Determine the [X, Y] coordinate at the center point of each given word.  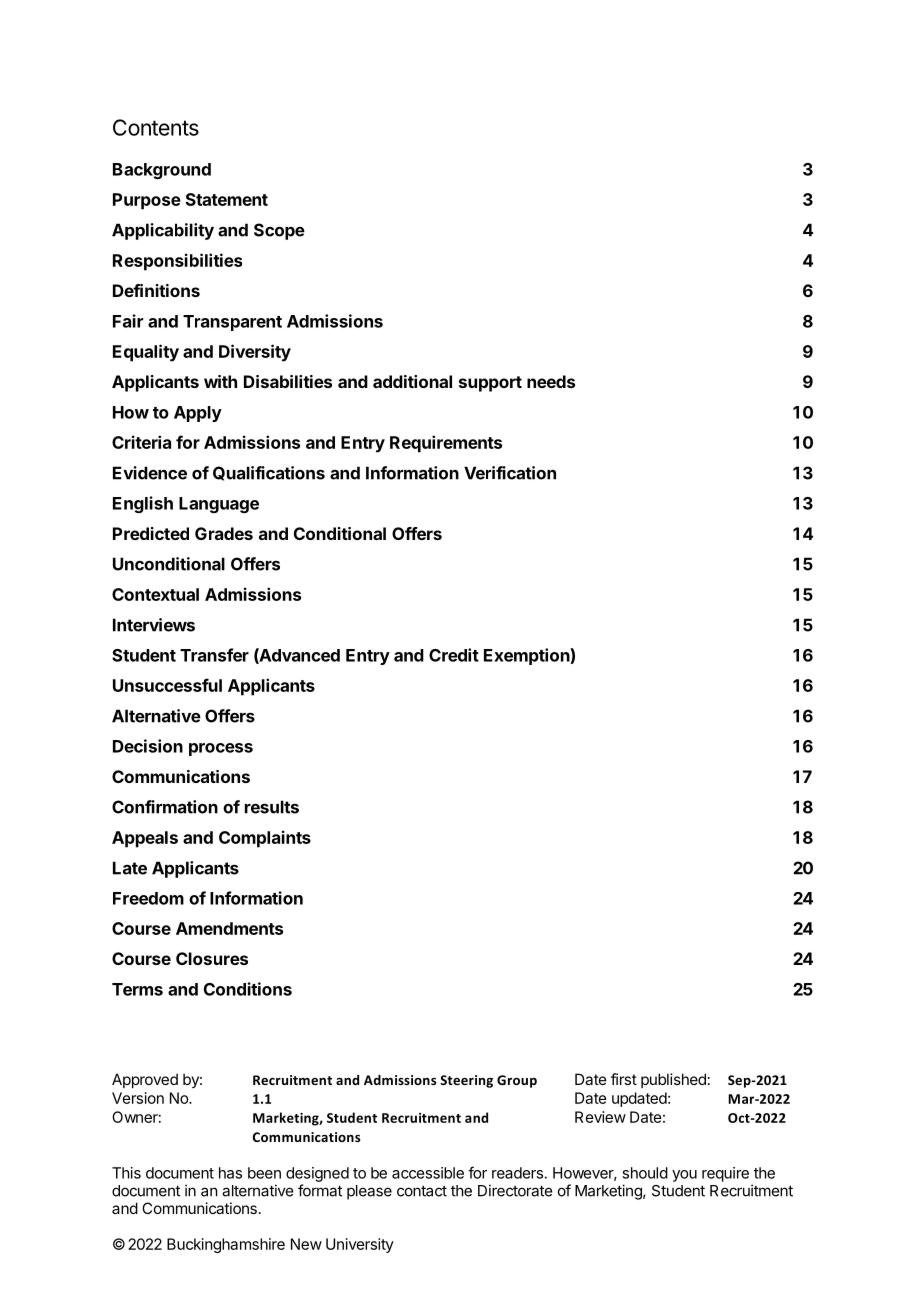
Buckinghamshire [226, 1245]
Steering [466, 1081]
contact [422, 1191]
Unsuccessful [167, 685]
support [490, 384]
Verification [510, 473]
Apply [198, 414]
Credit [454, 655]
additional [412, 381]
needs [551, 381]
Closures [212, 958]
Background [162, 171]
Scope [279, 231]
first [624, 1079]
